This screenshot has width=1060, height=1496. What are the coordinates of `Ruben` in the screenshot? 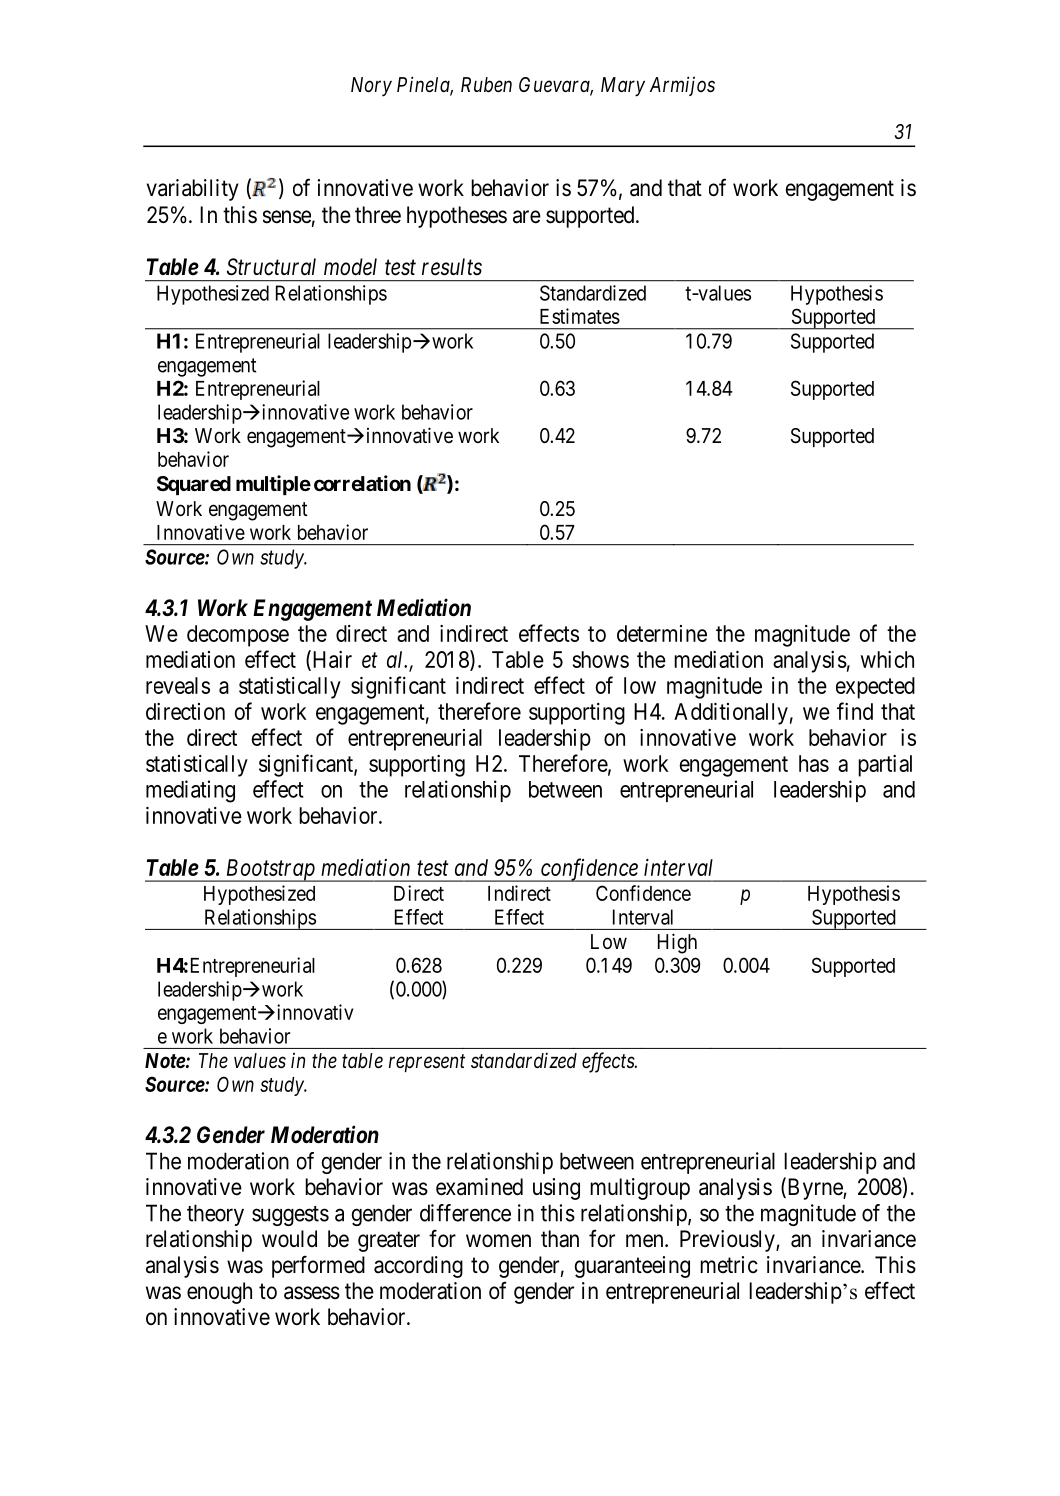 It's located at (486, 85).
